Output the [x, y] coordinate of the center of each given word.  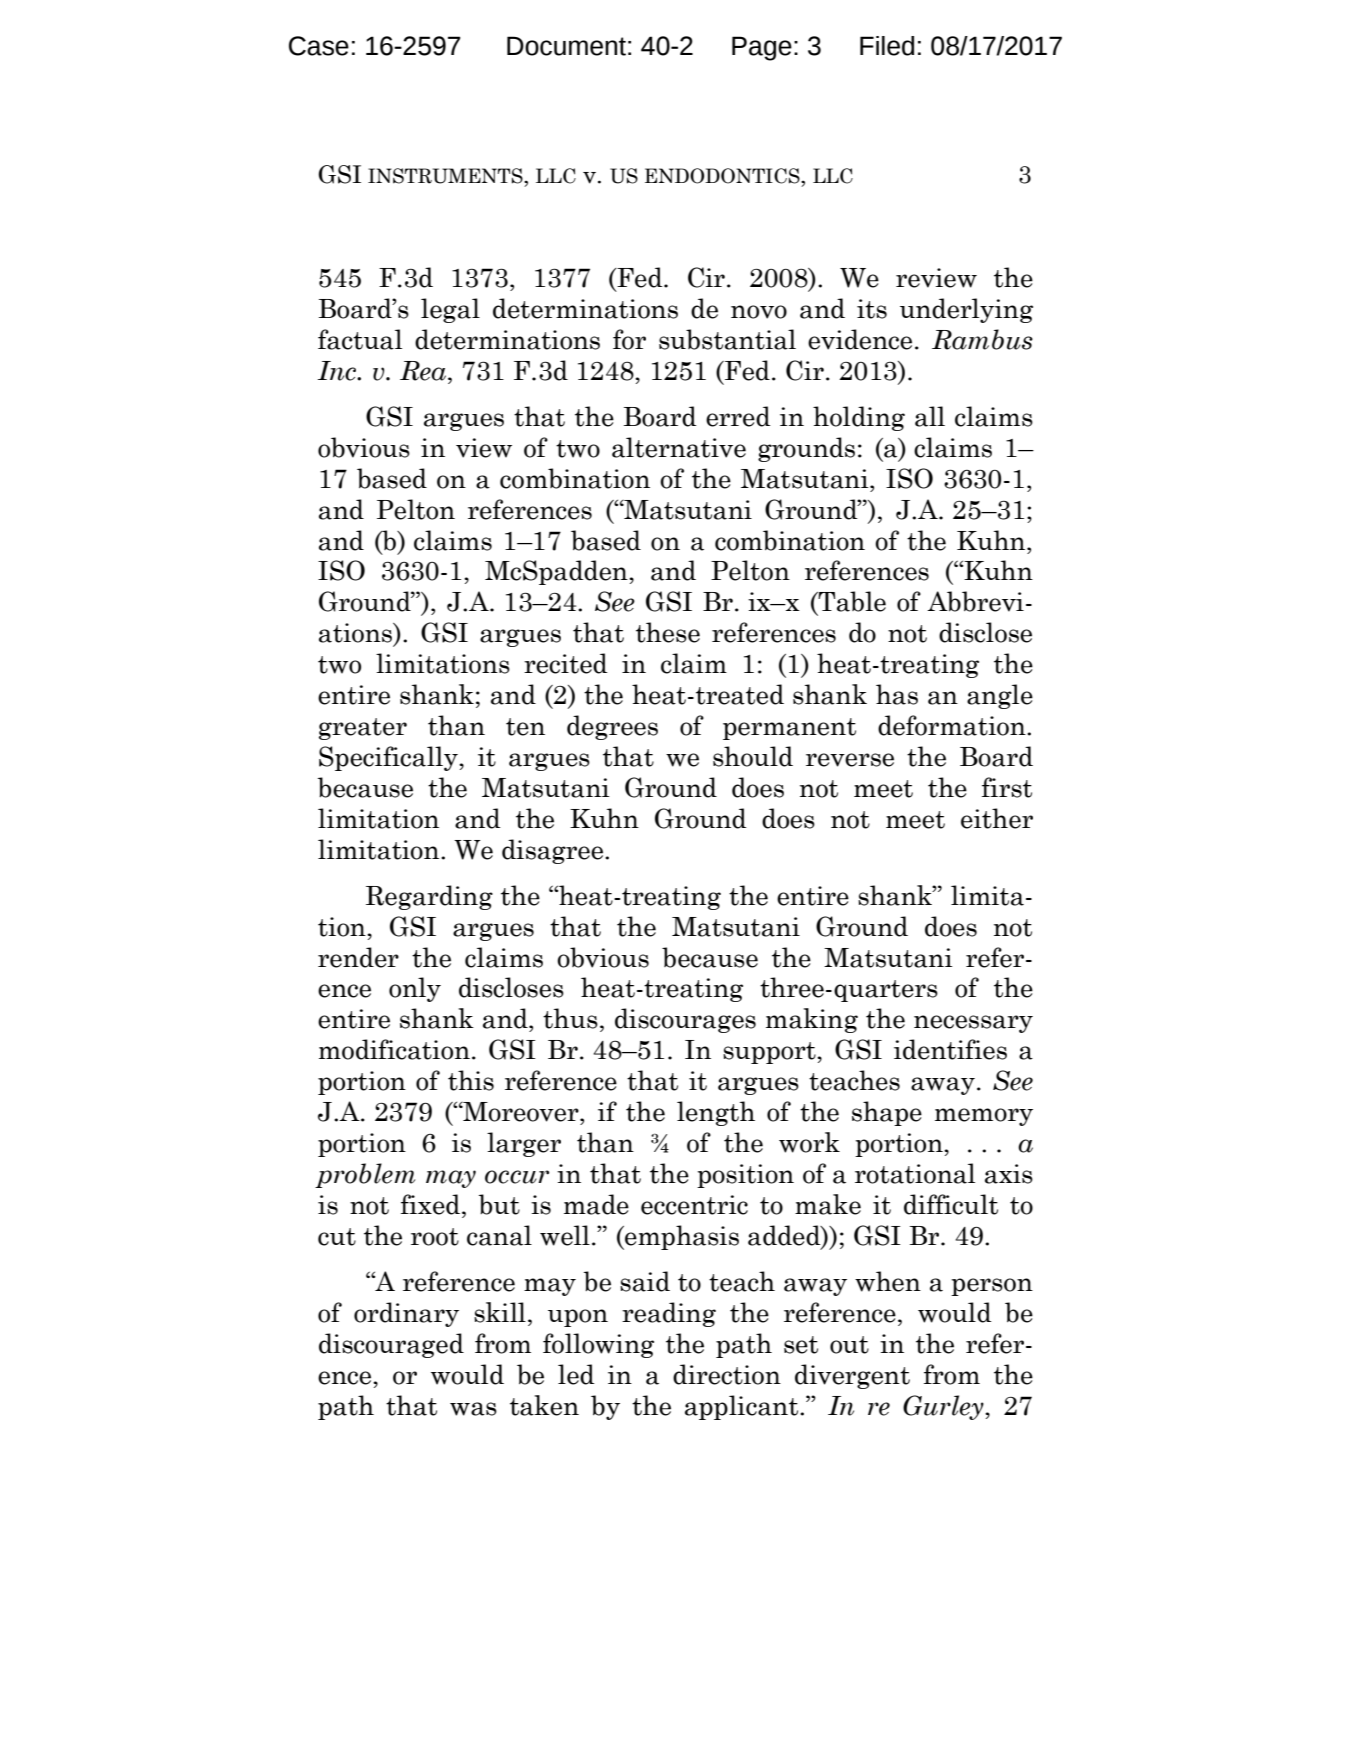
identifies [950, 1049]
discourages [685, 1020]
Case [319, 46]
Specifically [389, 758]
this [471, 1080]
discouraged [391, 1345]
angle [1000, 696]
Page [762, 48]
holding [859, 418]
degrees [612, 727]
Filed [887, 46]
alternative [679, 447]
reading [669, 1314]
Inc [338, 371]
